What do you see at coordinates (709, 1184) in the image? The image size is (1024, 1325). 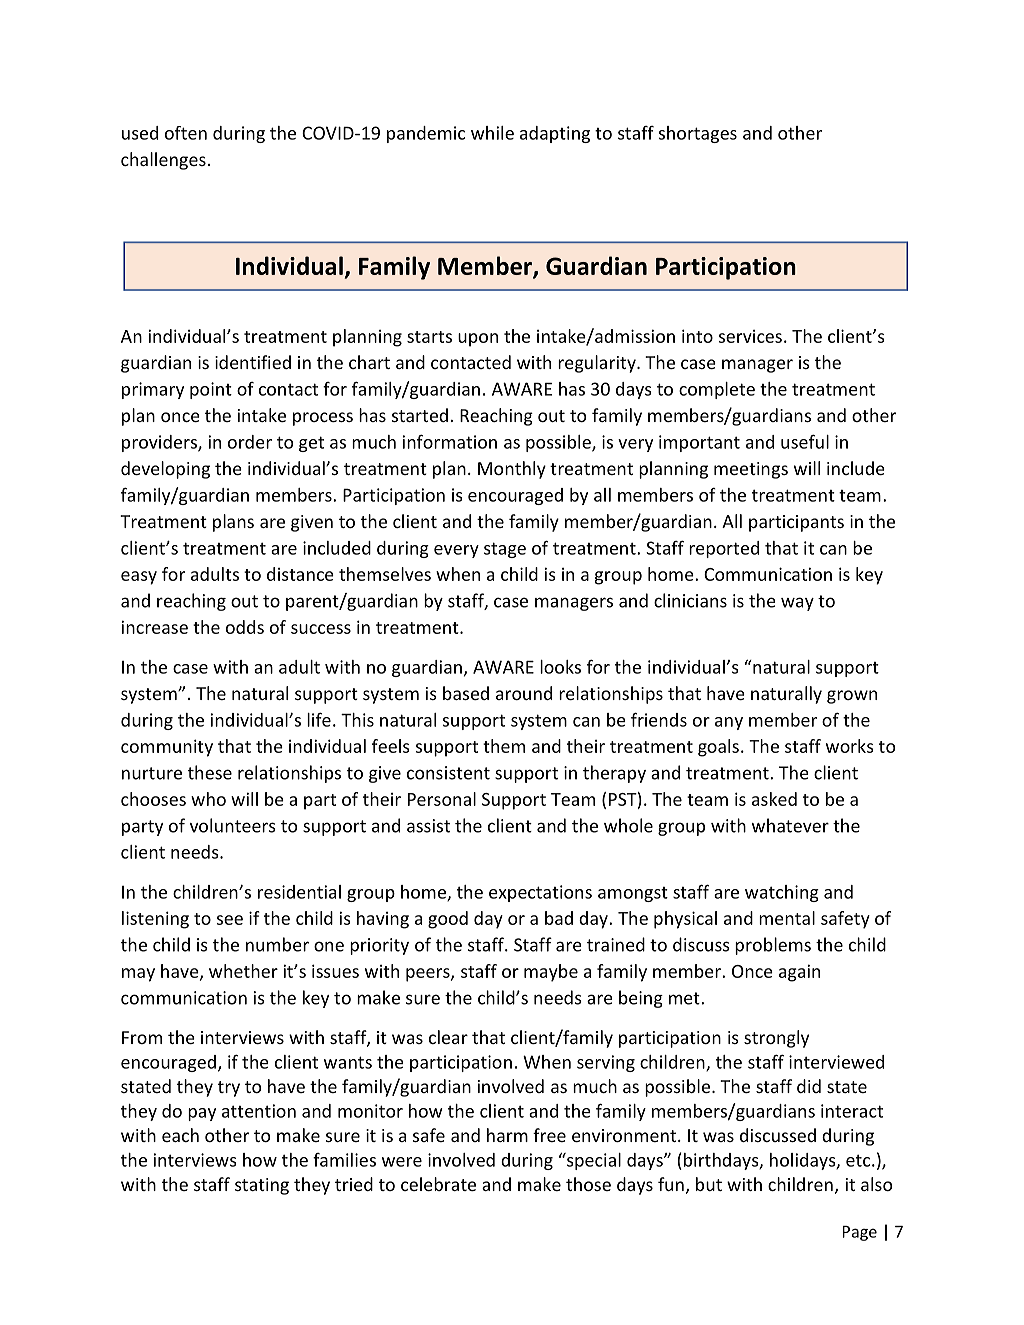 I see `but` at bounding box center [709, 1184].
